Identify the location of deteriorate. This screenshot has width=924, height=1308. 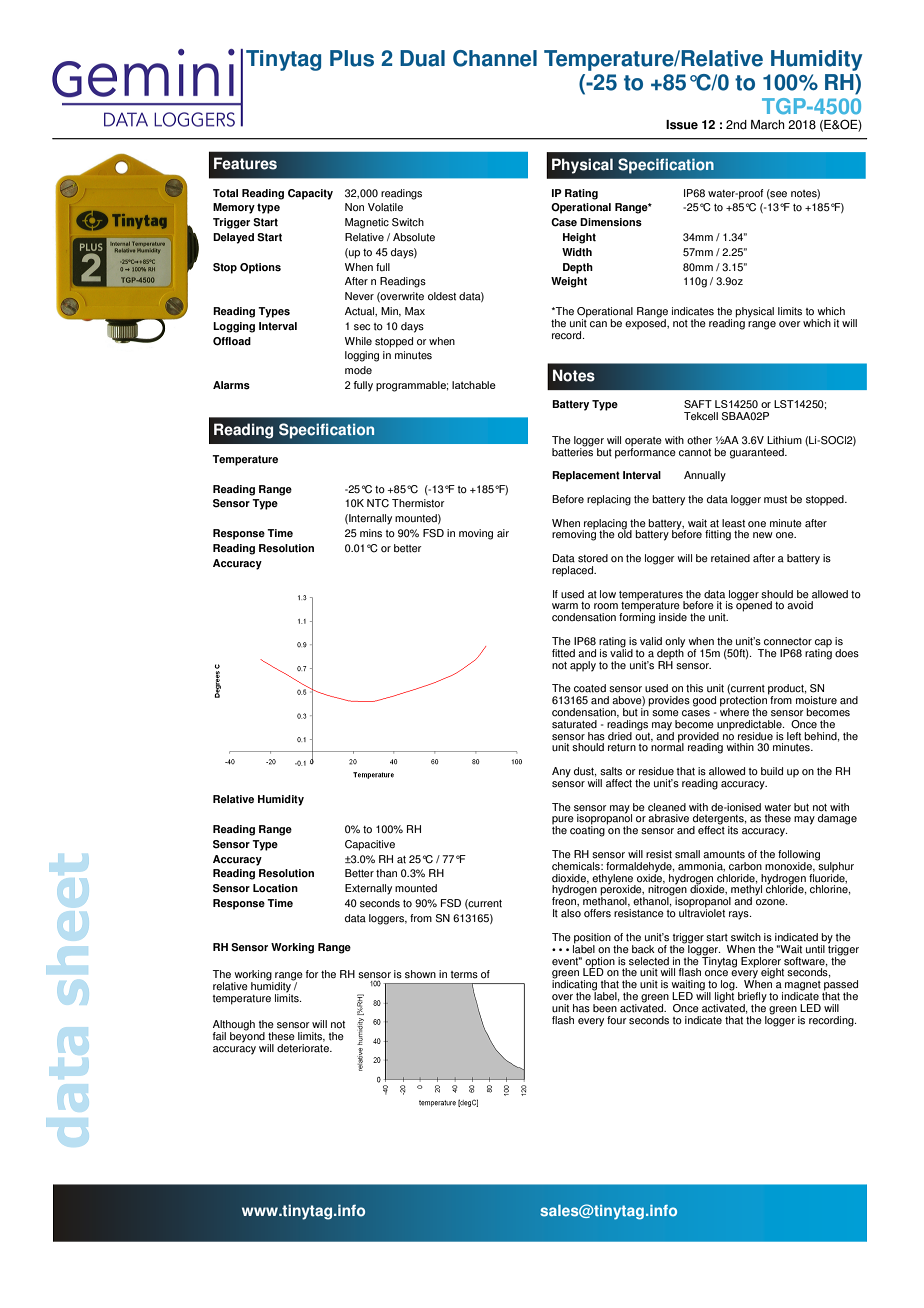
(304, 1048).
